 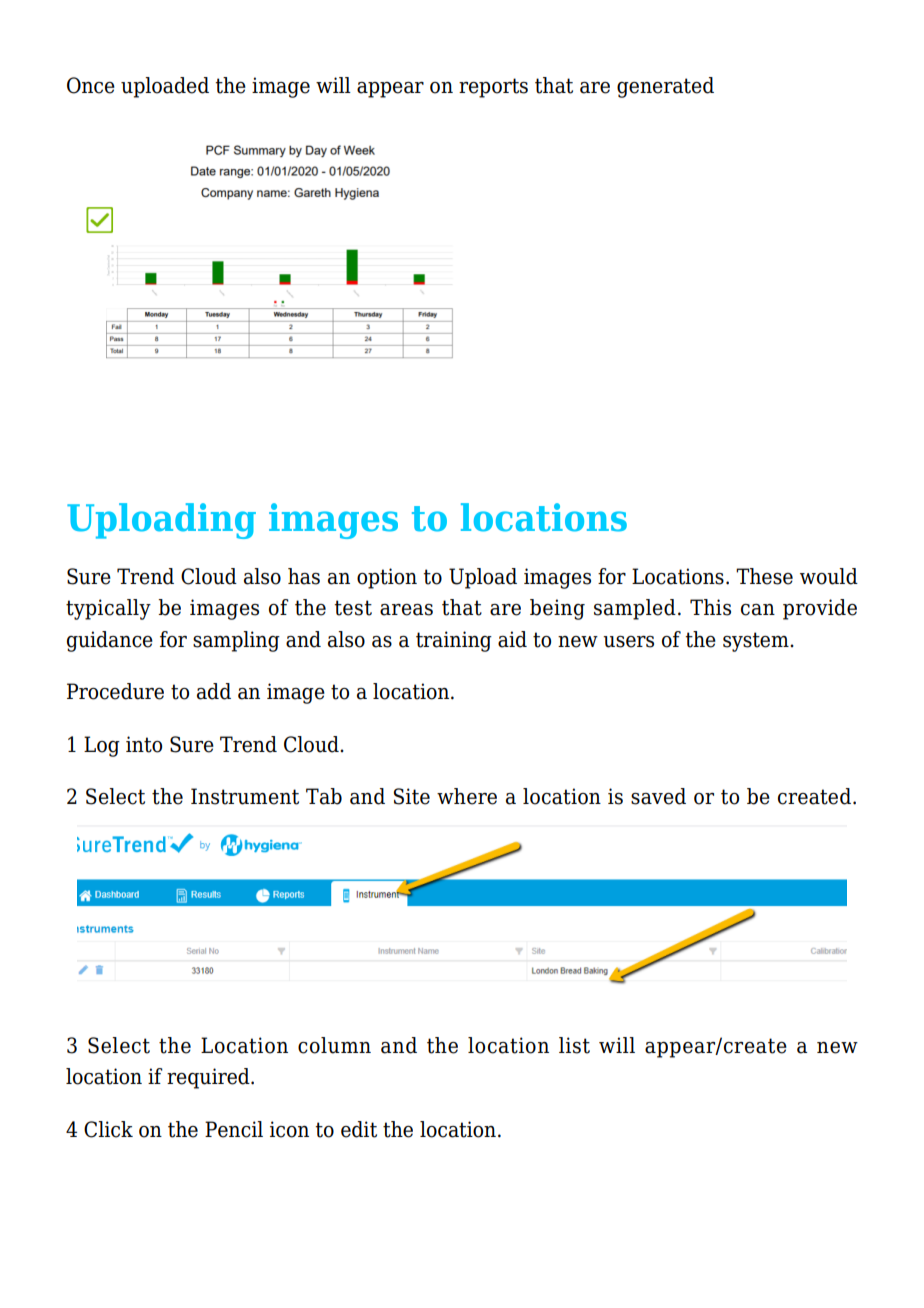 What do you see at coordinates (665, 87) in the screenshot?
I see `generated` at bounding box center [665, 87].
